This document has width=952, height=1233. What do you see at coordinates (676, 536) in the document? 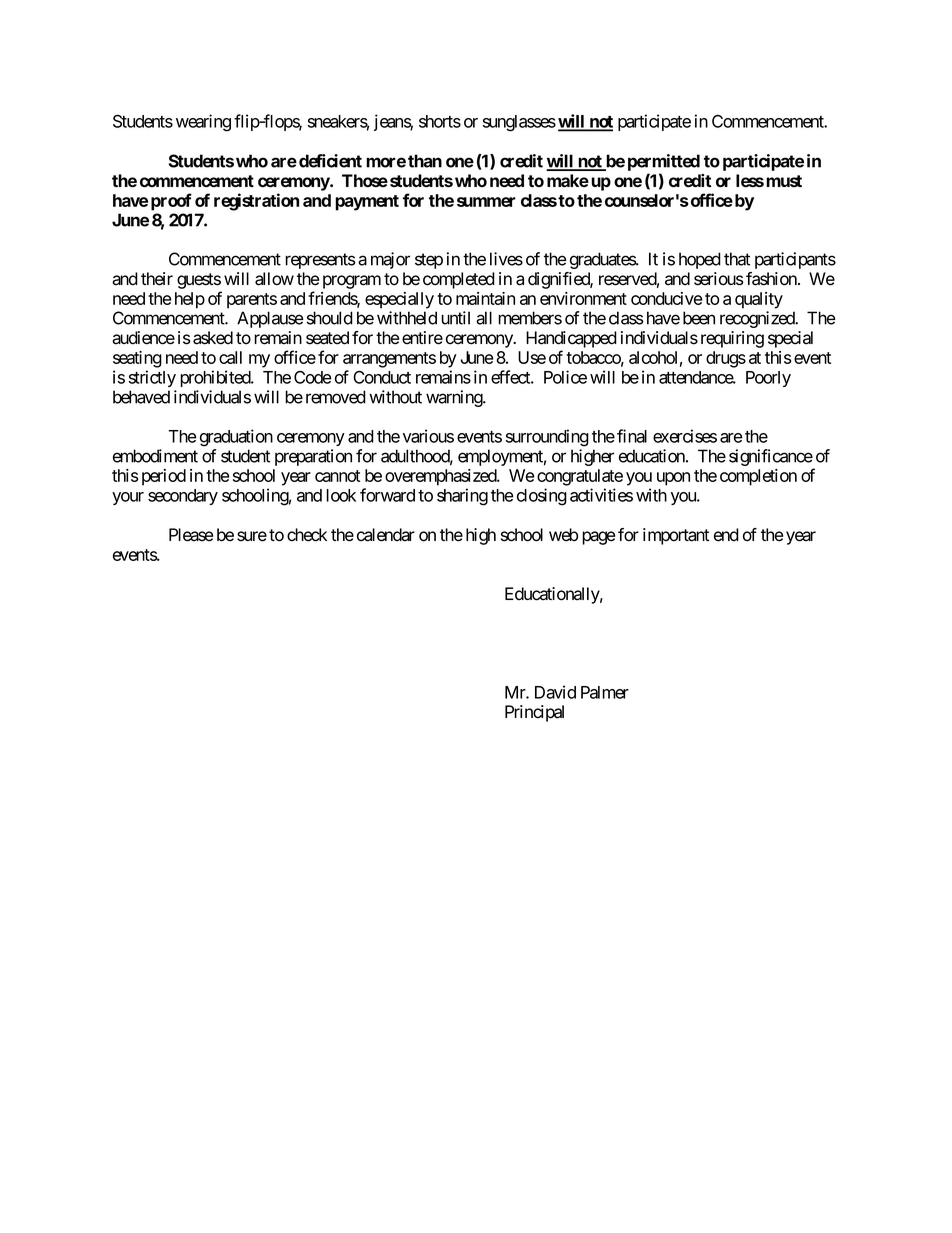
I see `important` at bounding box center [676, 536].
